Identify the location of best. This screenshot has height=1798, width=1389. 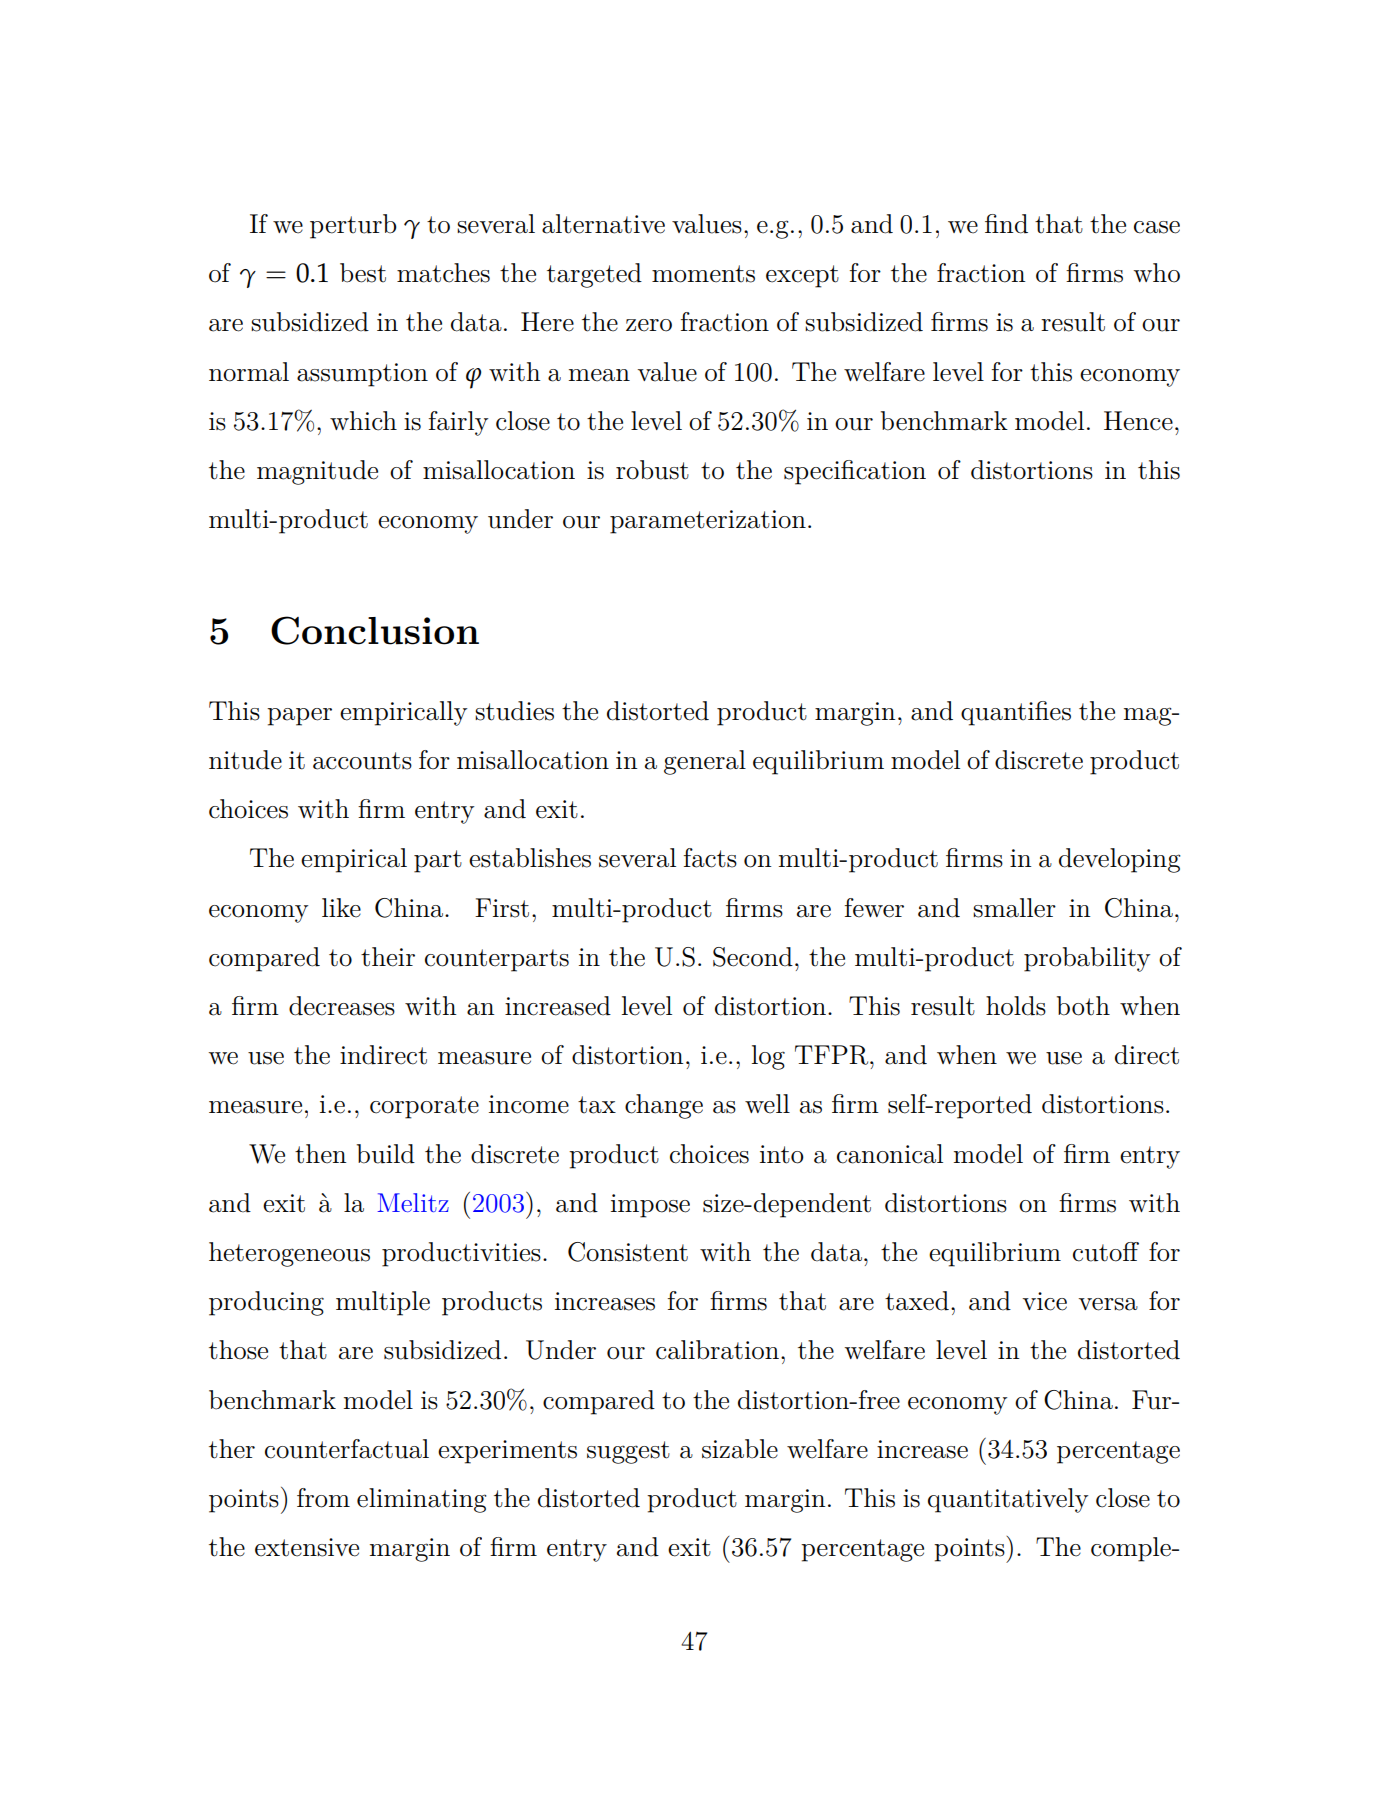
(363, 273).
